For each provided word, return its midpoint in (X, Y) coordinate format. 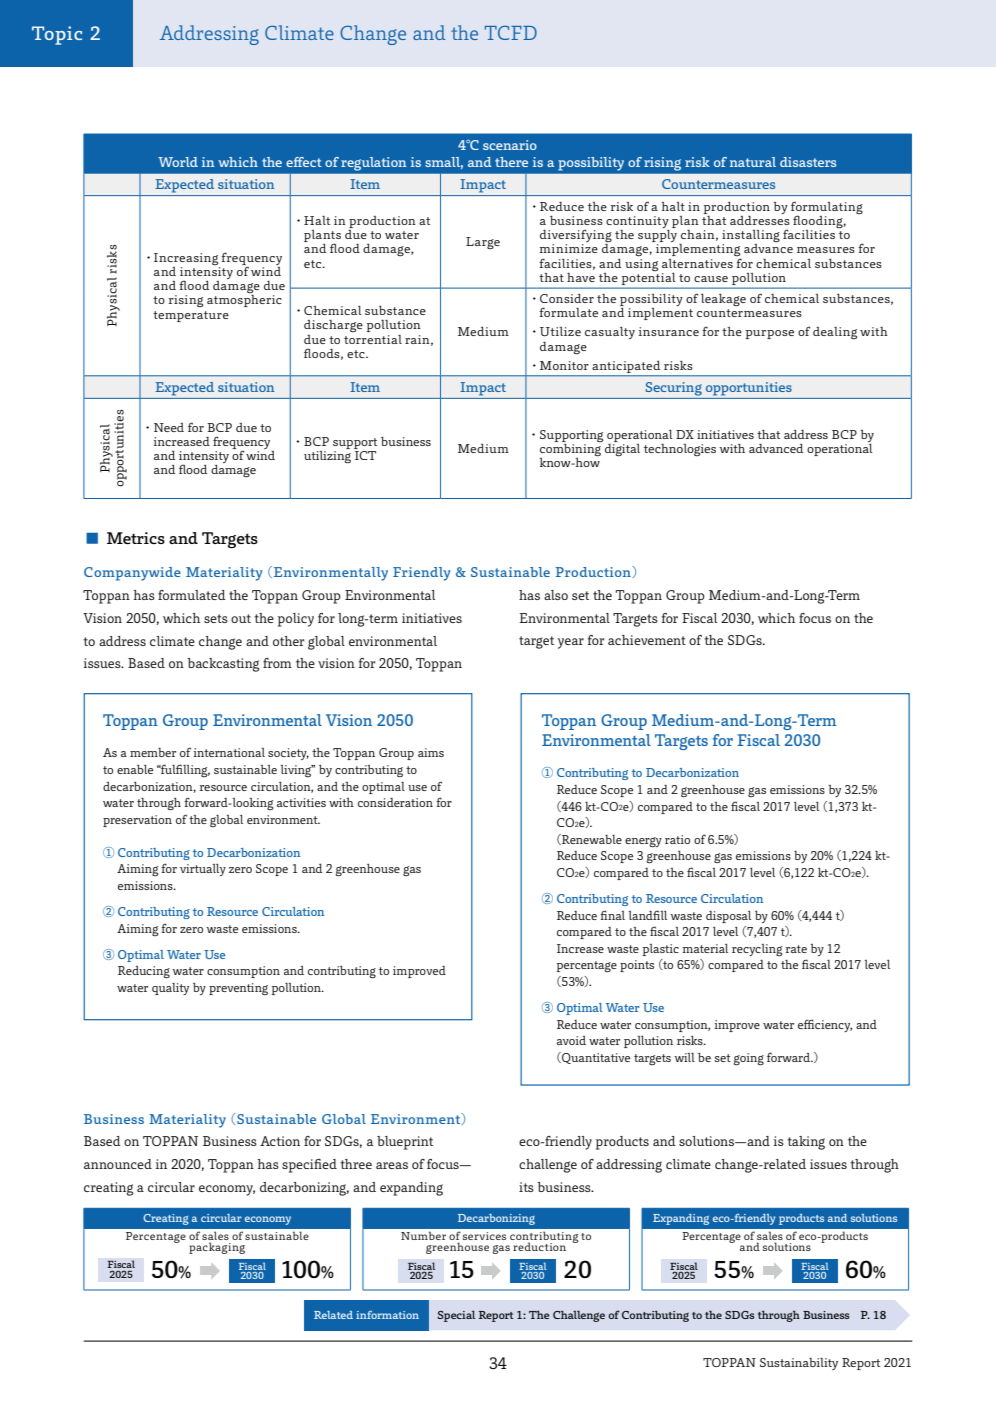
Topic (57, 35)
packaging (217, 1248)
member (153, 752)
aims (431, 752)
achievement (647, 640)
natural (753, 162)
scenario (510, 145)
